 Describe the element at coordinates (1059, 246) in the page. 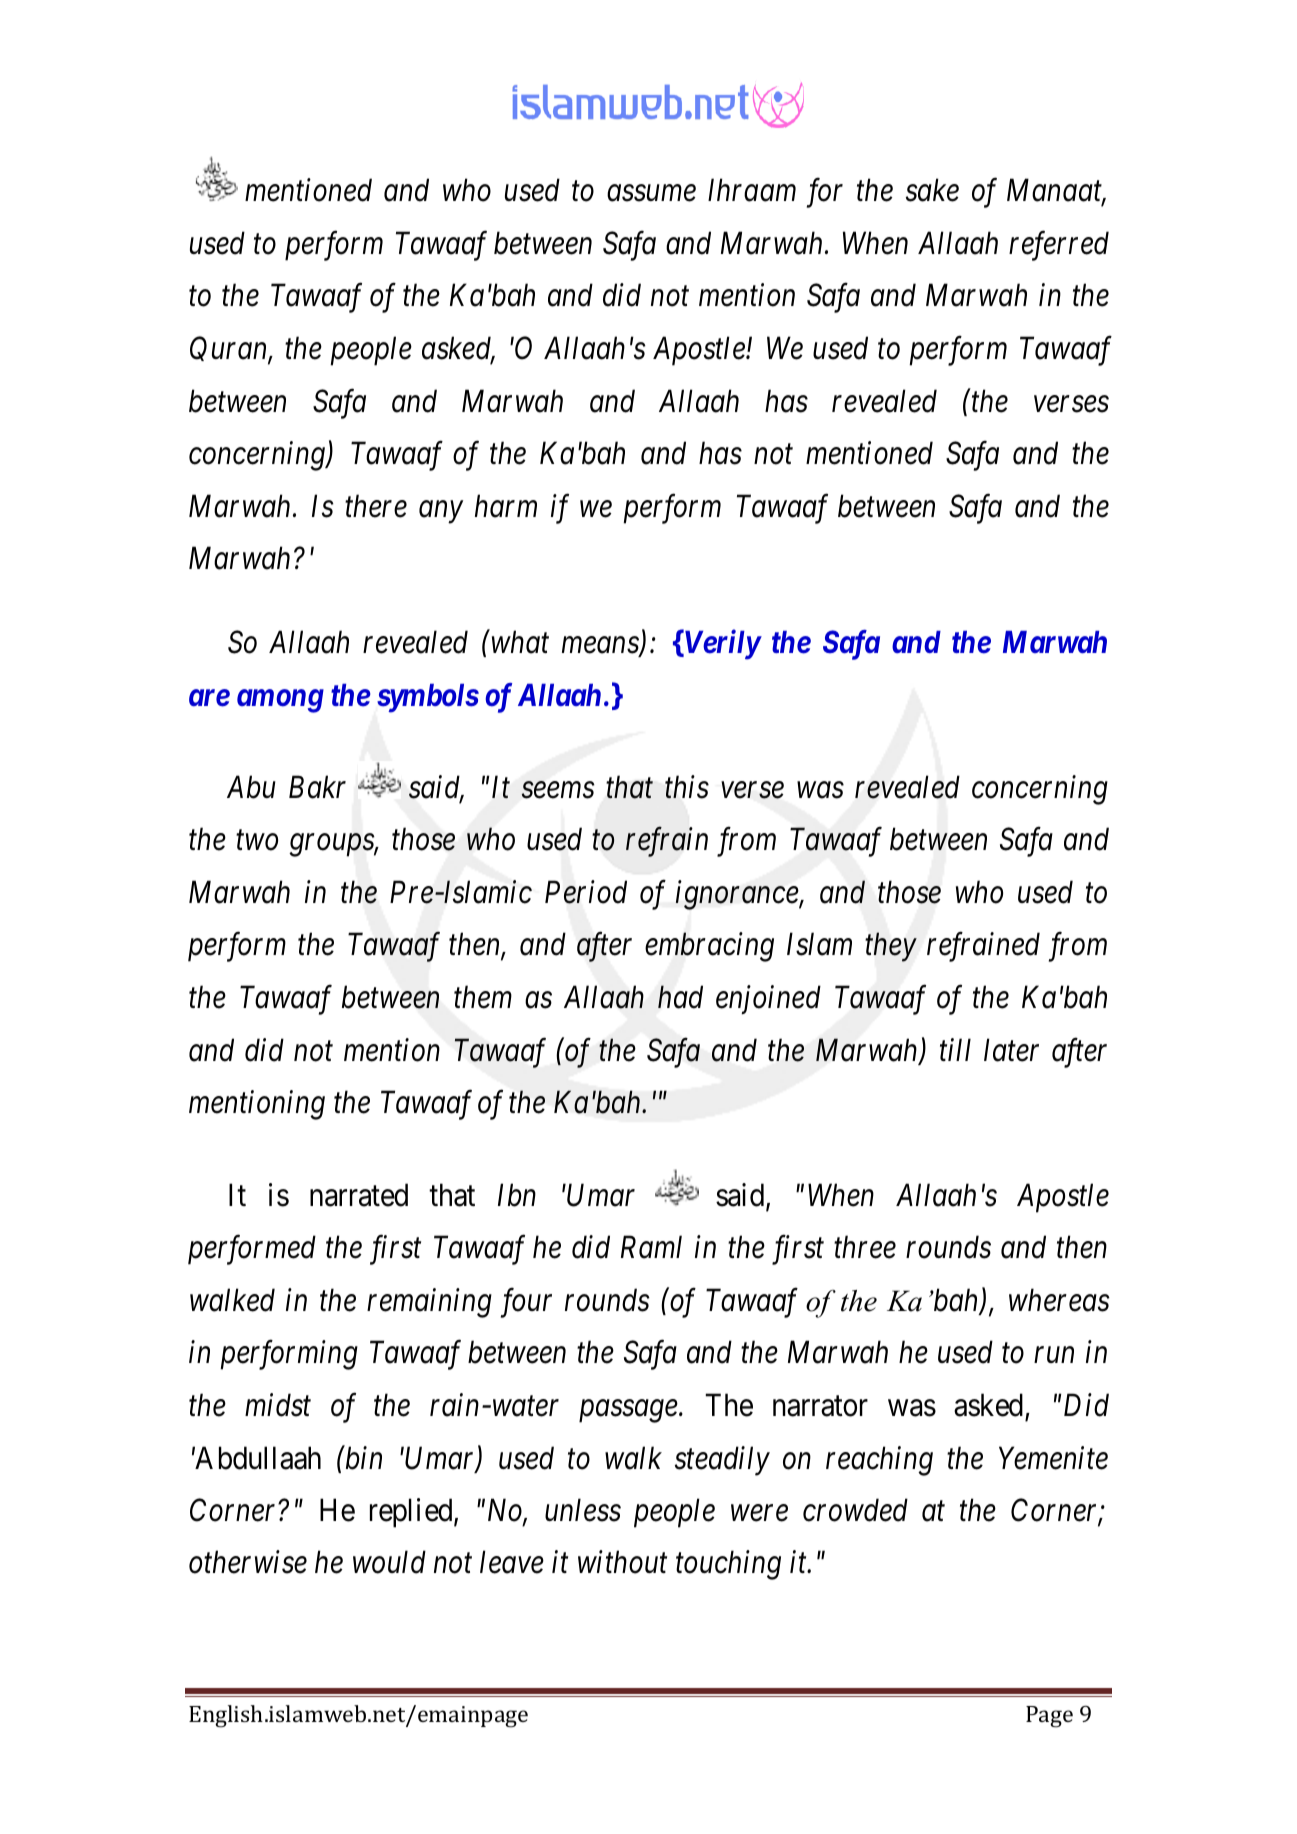

I see `referred` at that location.
